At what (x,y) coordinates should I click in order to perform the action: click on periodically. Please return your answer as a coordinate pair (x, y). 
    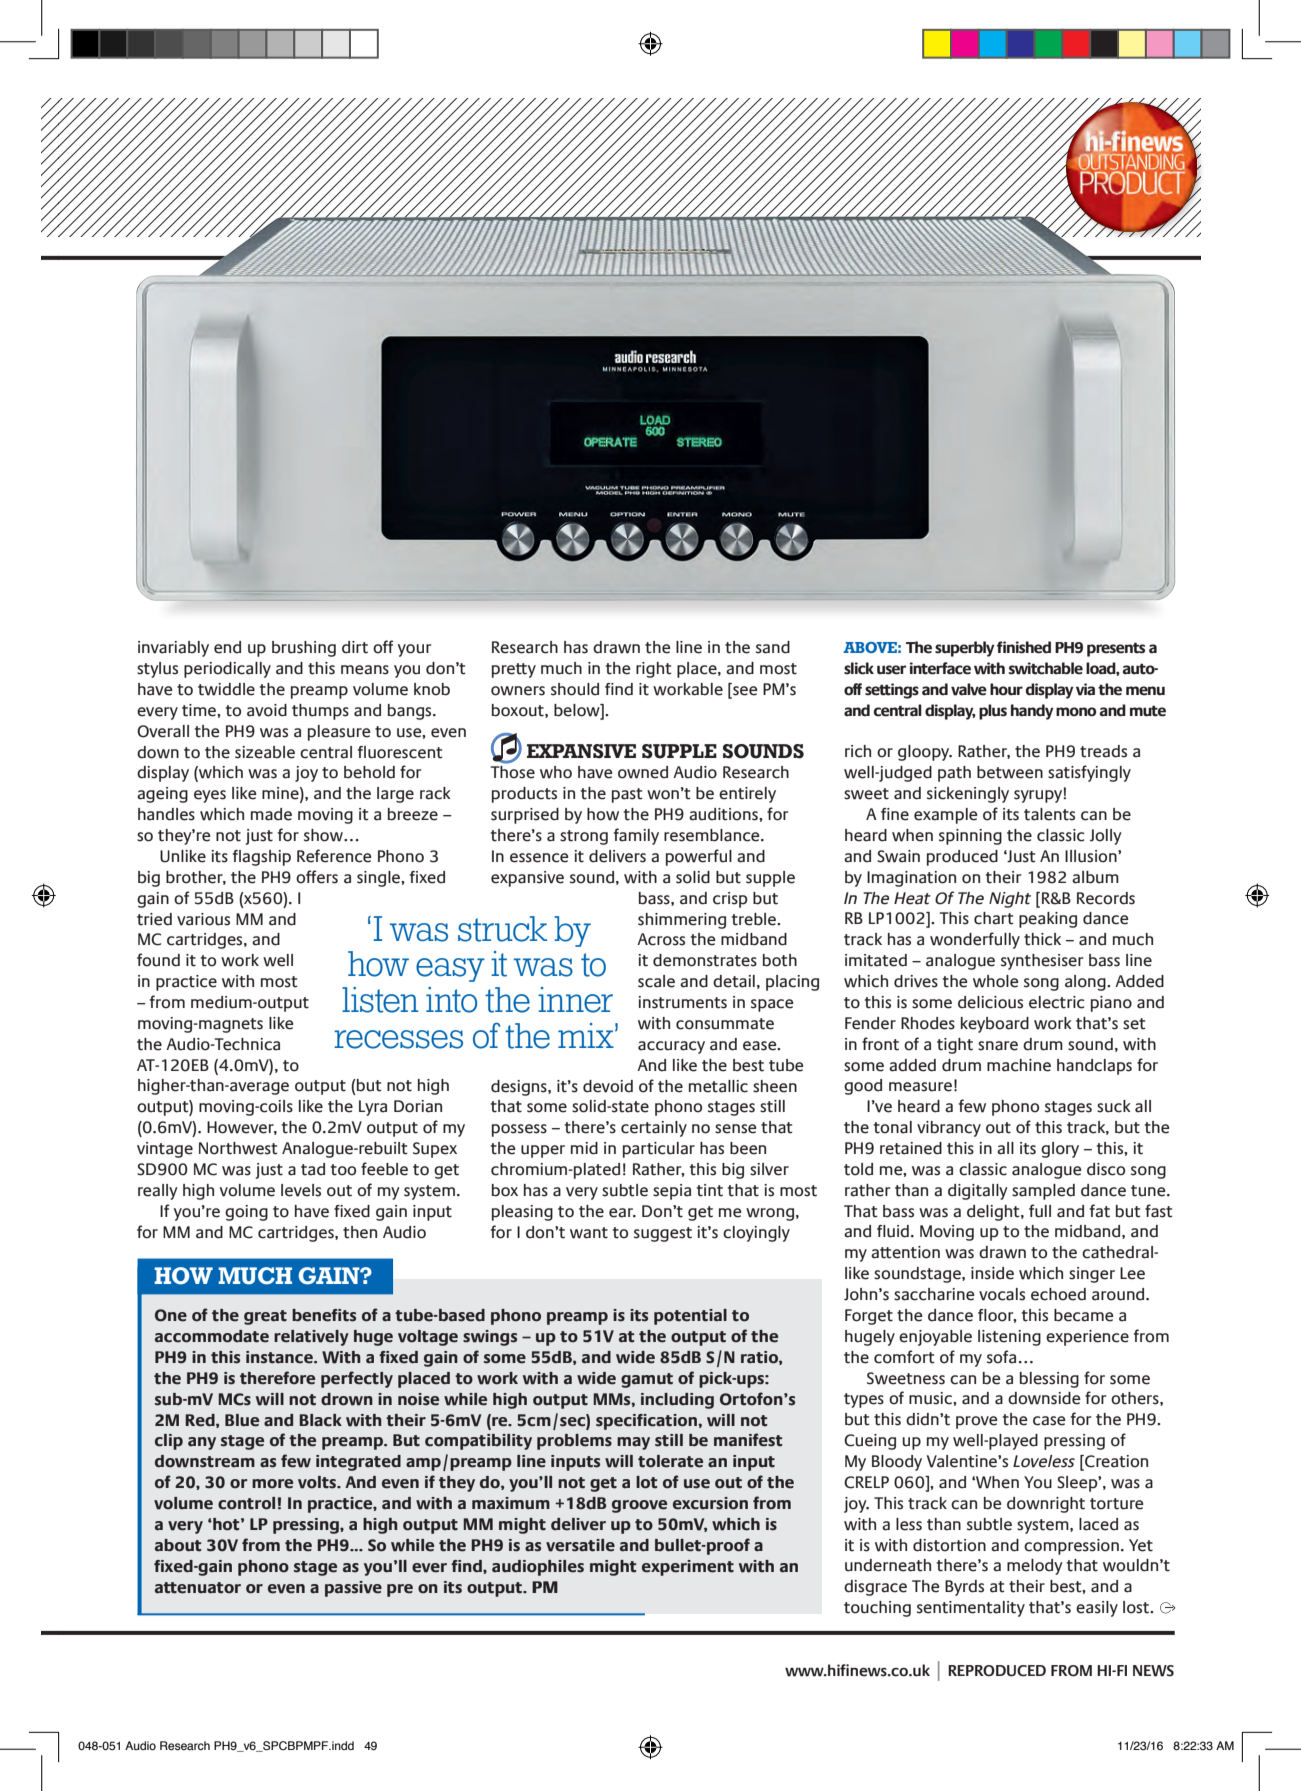
    Looking at the image, I should click on (227, 670).
